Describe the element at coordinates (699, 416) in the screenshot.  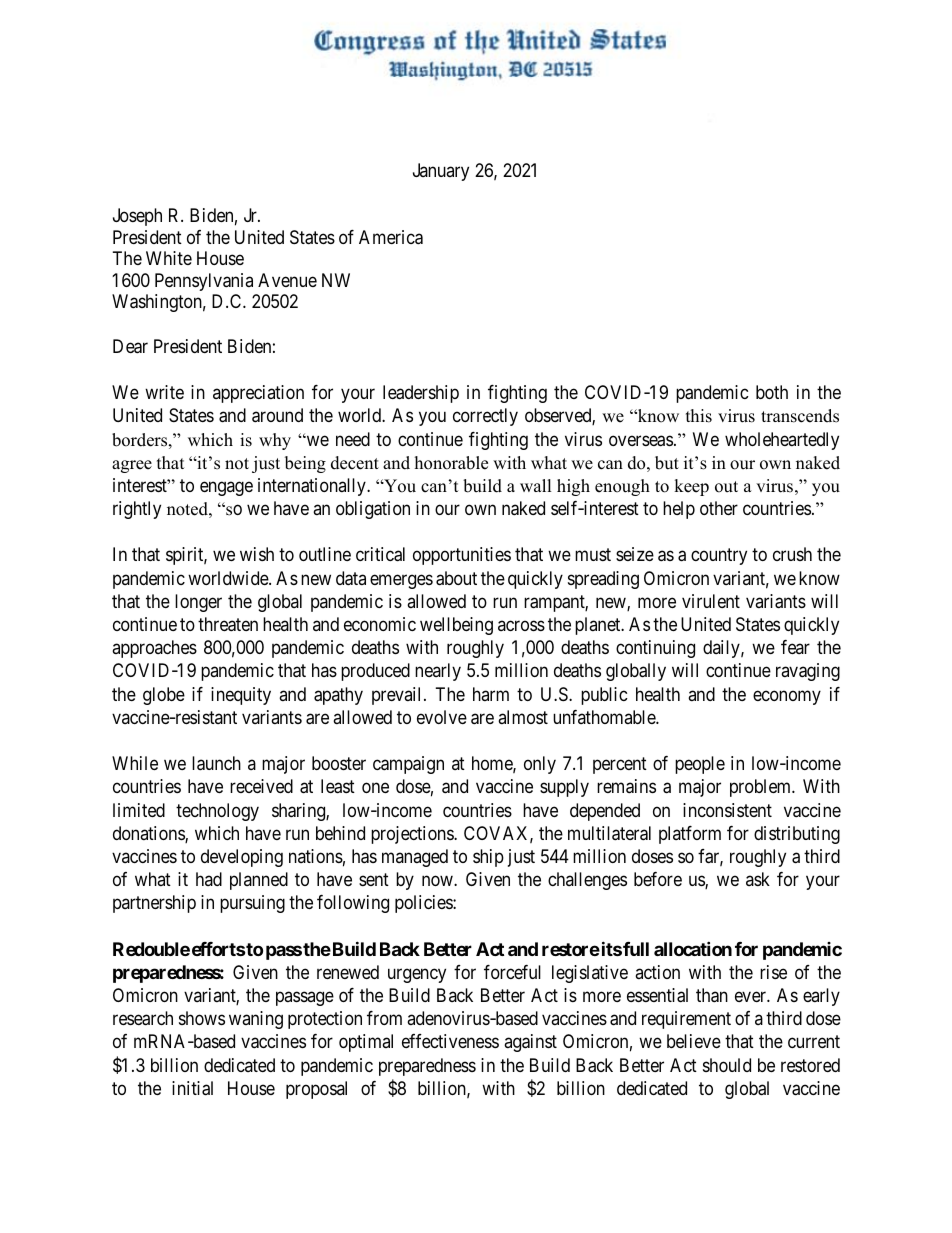
I see `this` at that location.
